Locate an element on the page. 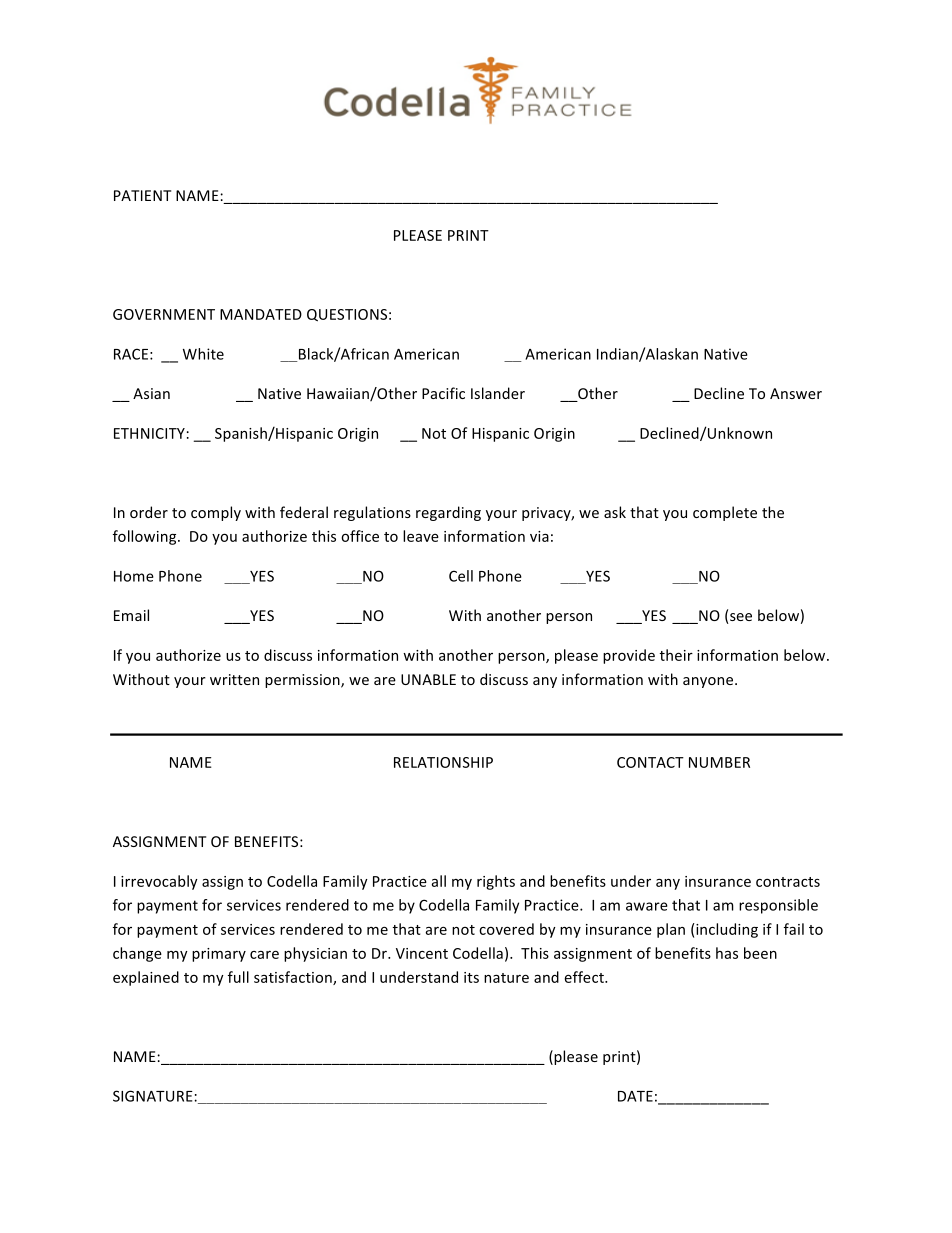 This image has width=952, height=1233. has is located at coordinates (727, 953).
